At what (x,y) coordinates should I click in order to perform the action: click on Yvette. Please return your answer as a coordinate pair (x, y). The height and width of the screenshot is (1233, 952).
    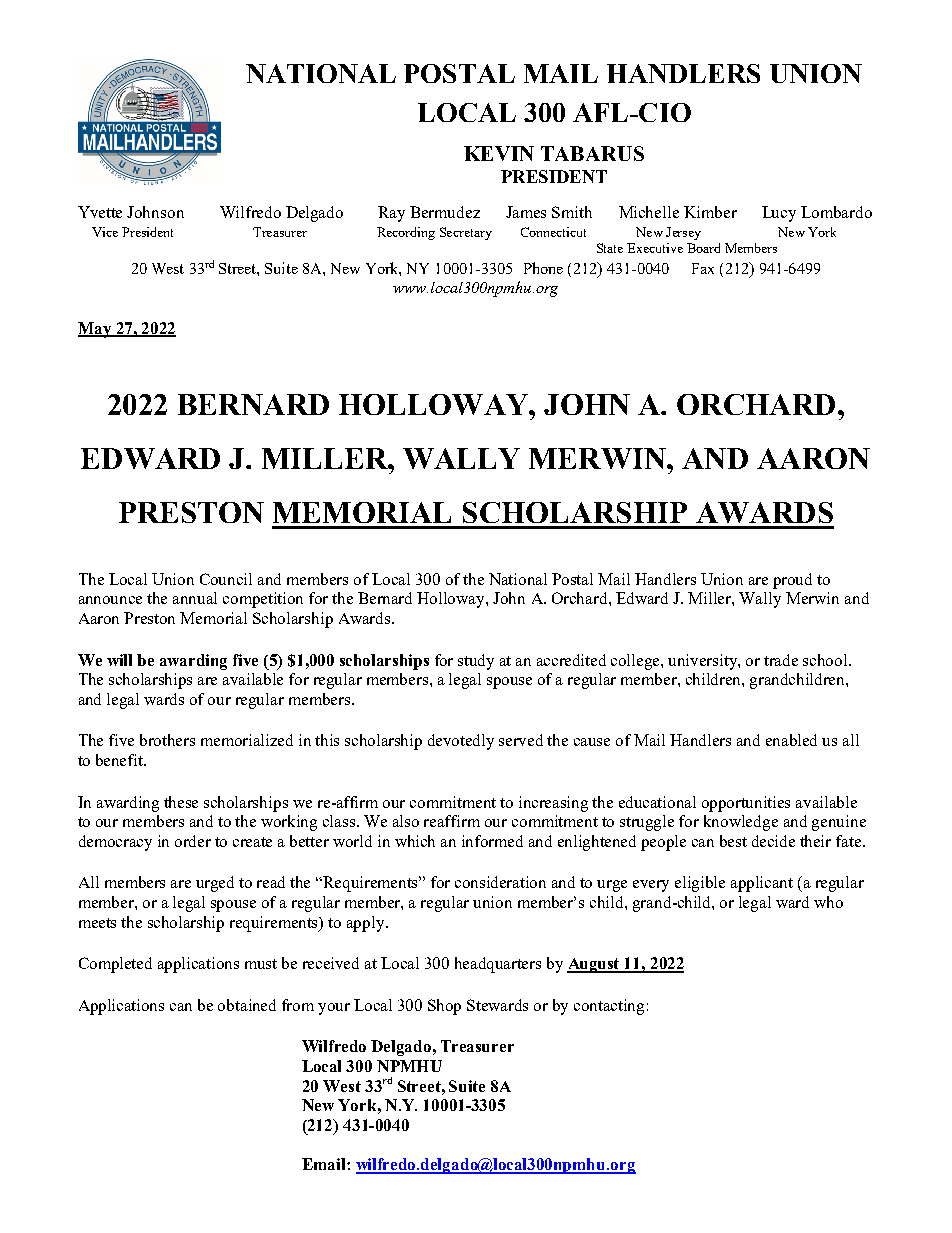
    Looking at the image, I should click on (100, 212).
